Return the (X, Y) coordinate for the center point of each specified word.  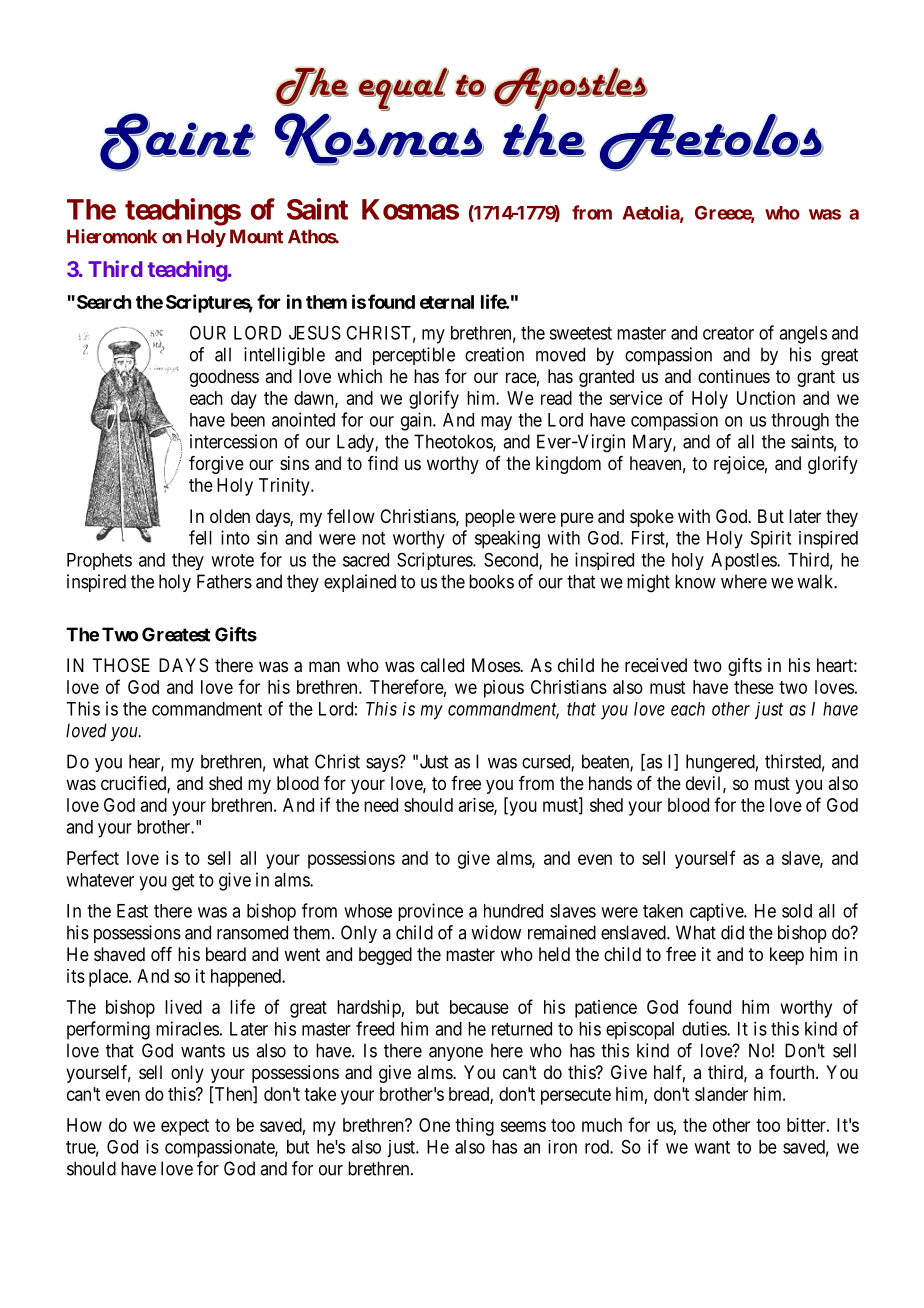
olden (230, 516)
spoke (652, 518)
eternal (447, 302)
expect (185, 1127)
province (430, 912)
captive (717, 912)
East (132, 911)
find (383, 463)
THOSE (121, 665)
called (442, 665)
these (754, 687)
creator (728, 333)
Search (104, 302)
